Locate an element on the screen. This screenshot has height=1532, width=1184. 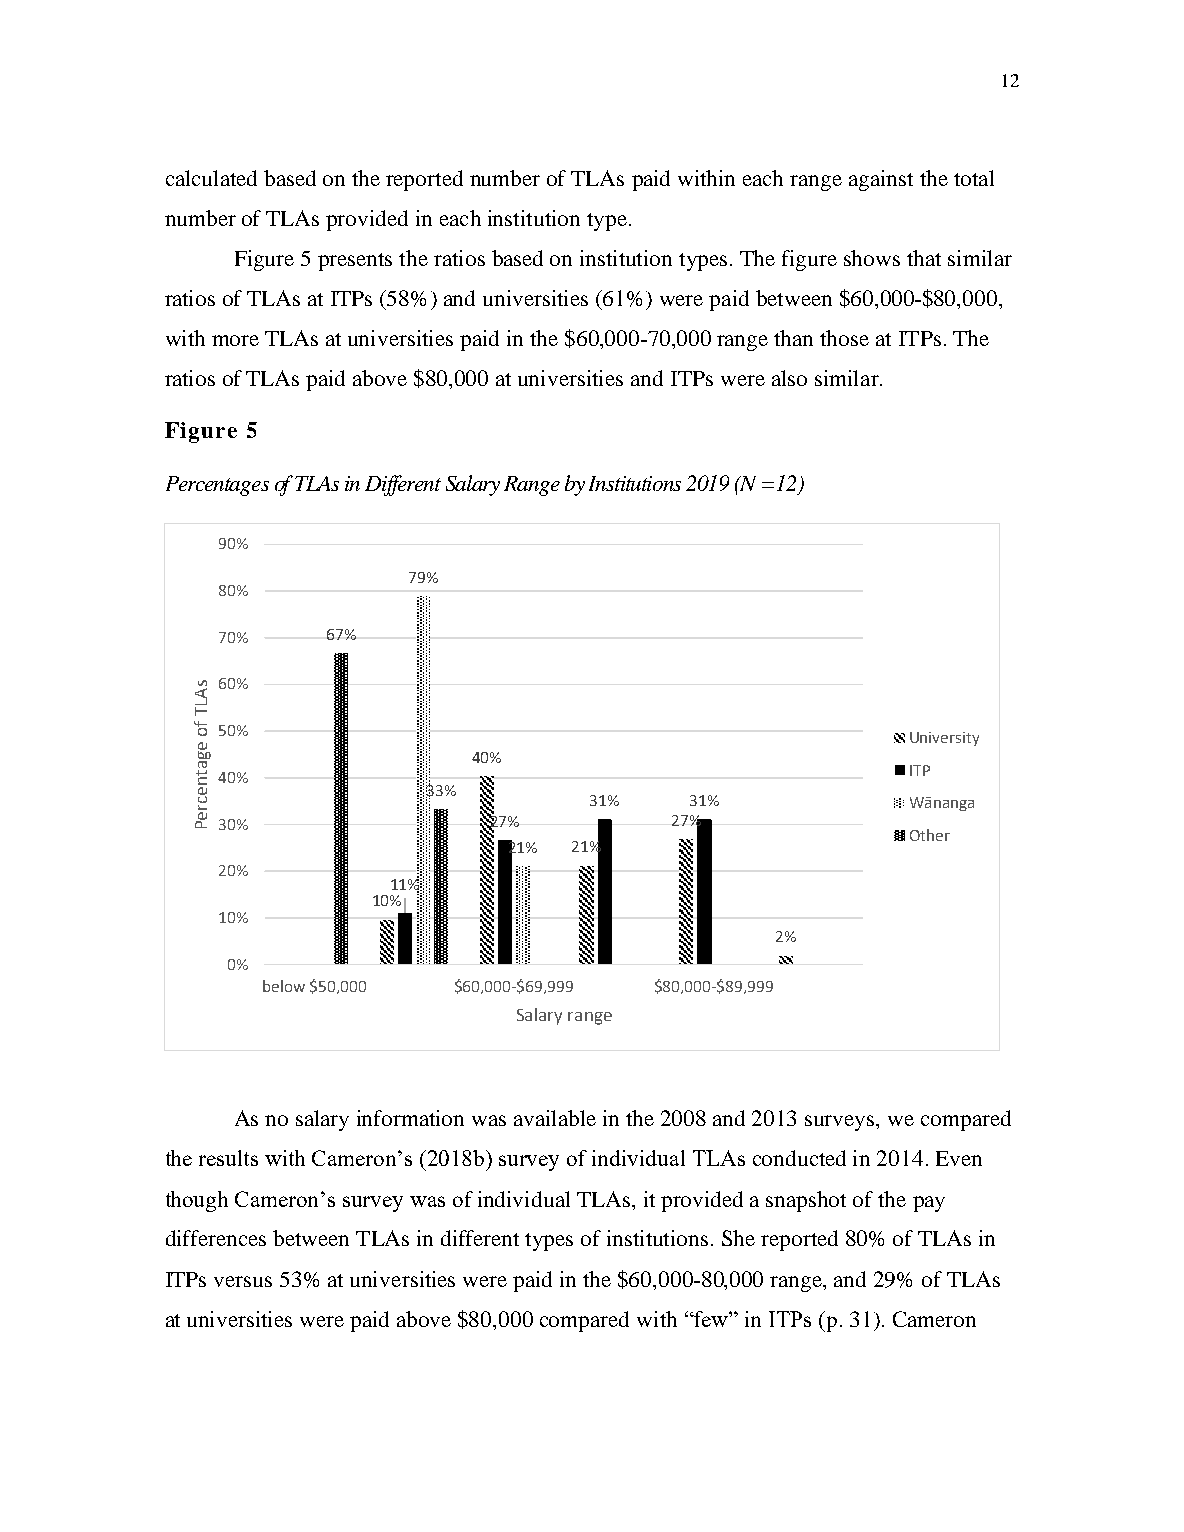
below is located at coordinates (284, 986).
